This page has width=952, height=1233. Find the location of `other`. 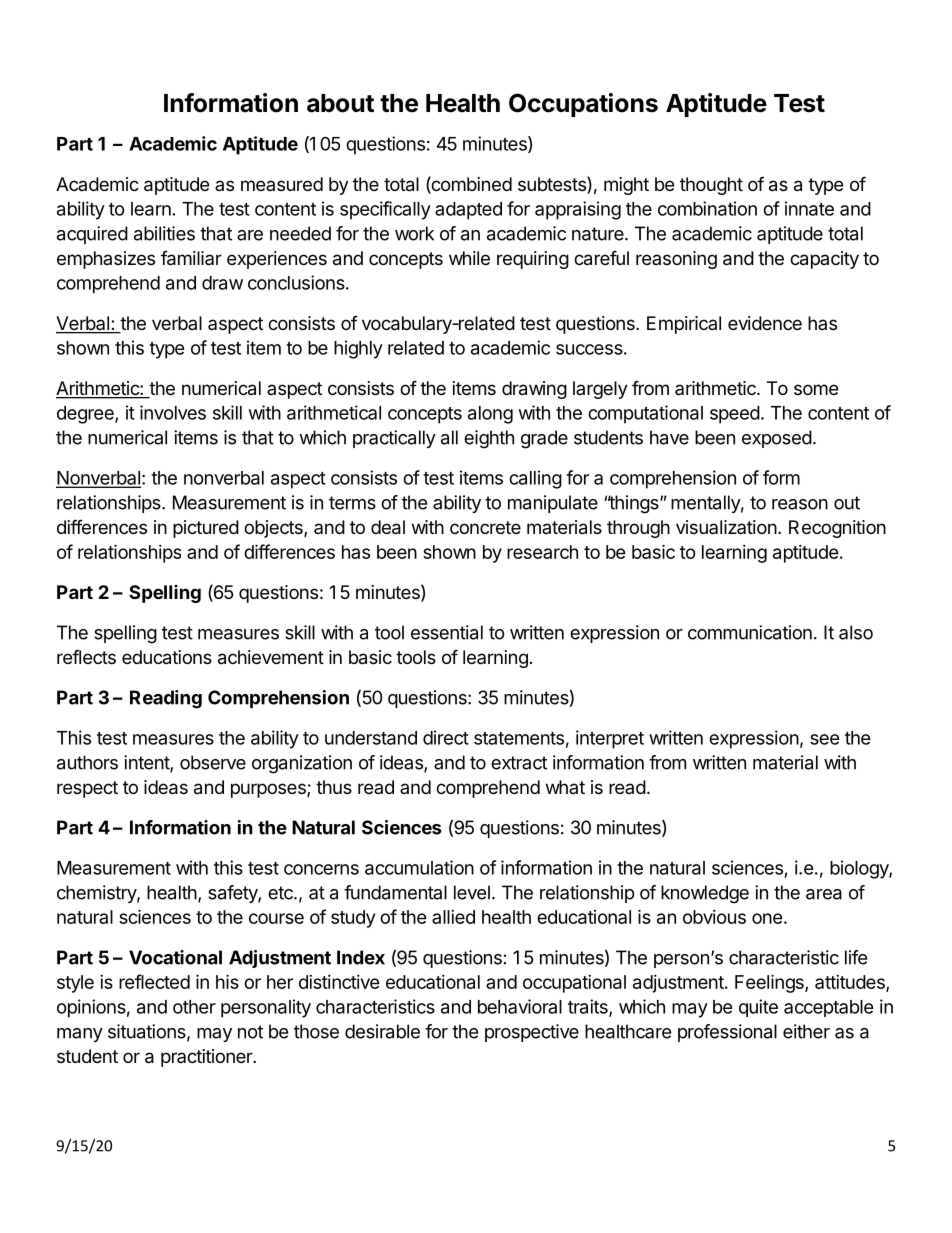

other is located at coordinates (194, 1007).
